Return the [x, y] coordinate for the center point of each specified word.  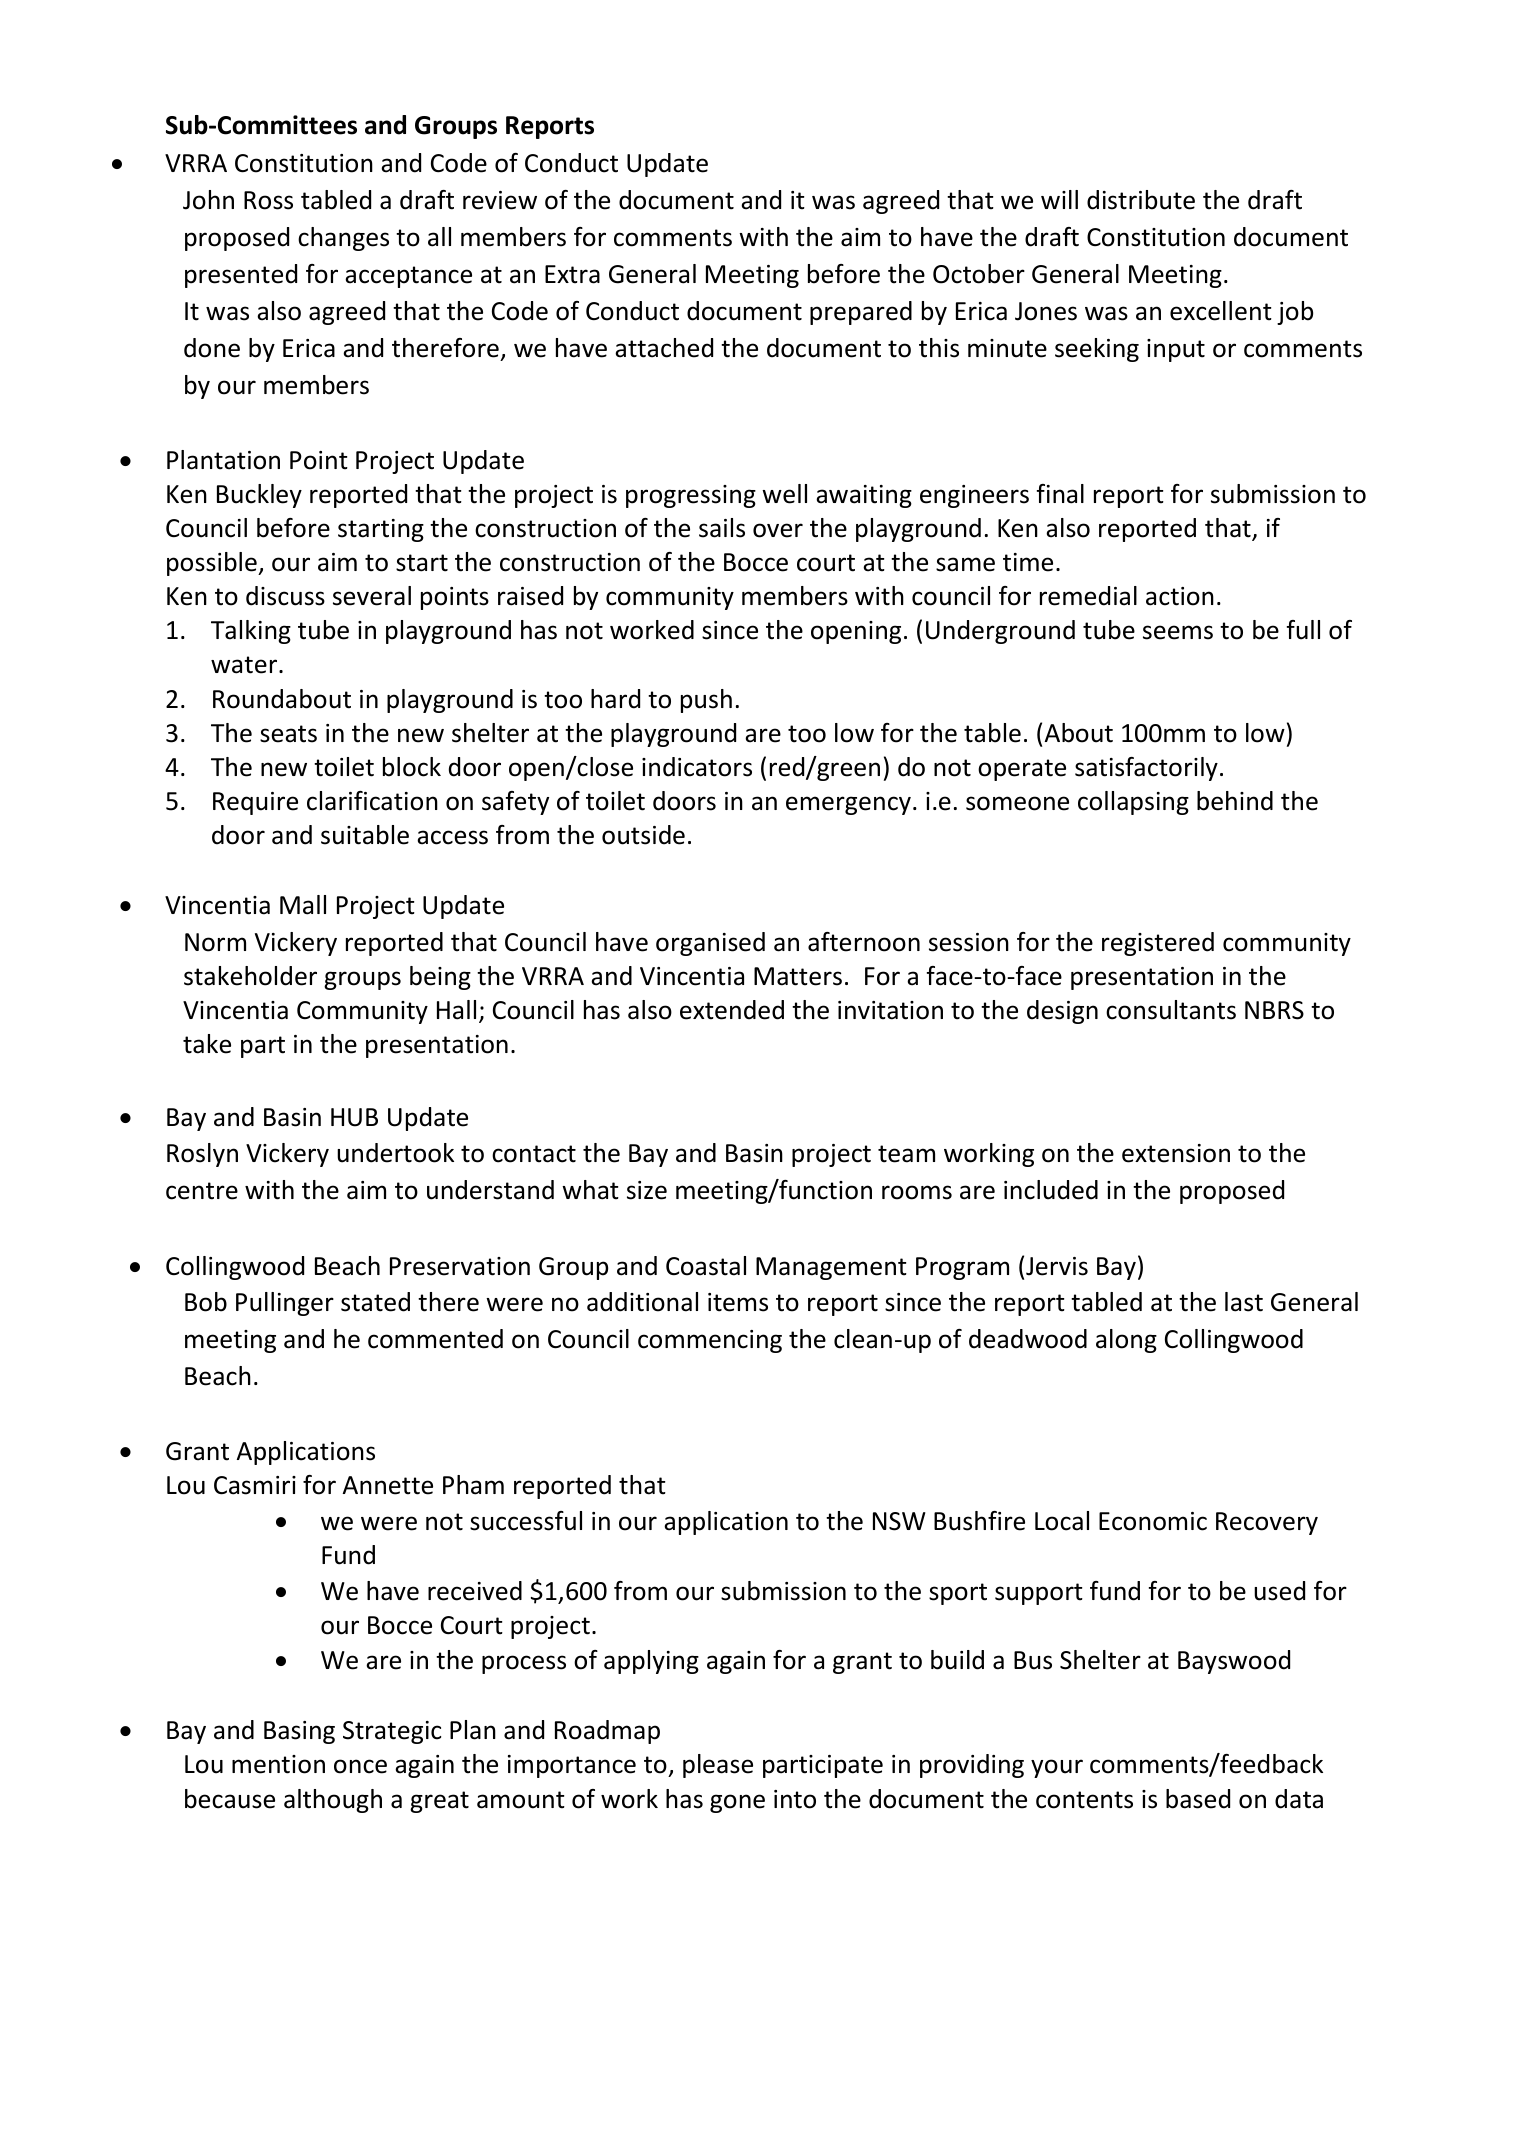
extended [732, 1010]
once [360, 1766]
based [1198, 1799]
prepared [861, 313]
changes [343, 239]
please [718, 1766]
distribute [1141, 200]
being [440, 978]
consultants [1171, 1010]
